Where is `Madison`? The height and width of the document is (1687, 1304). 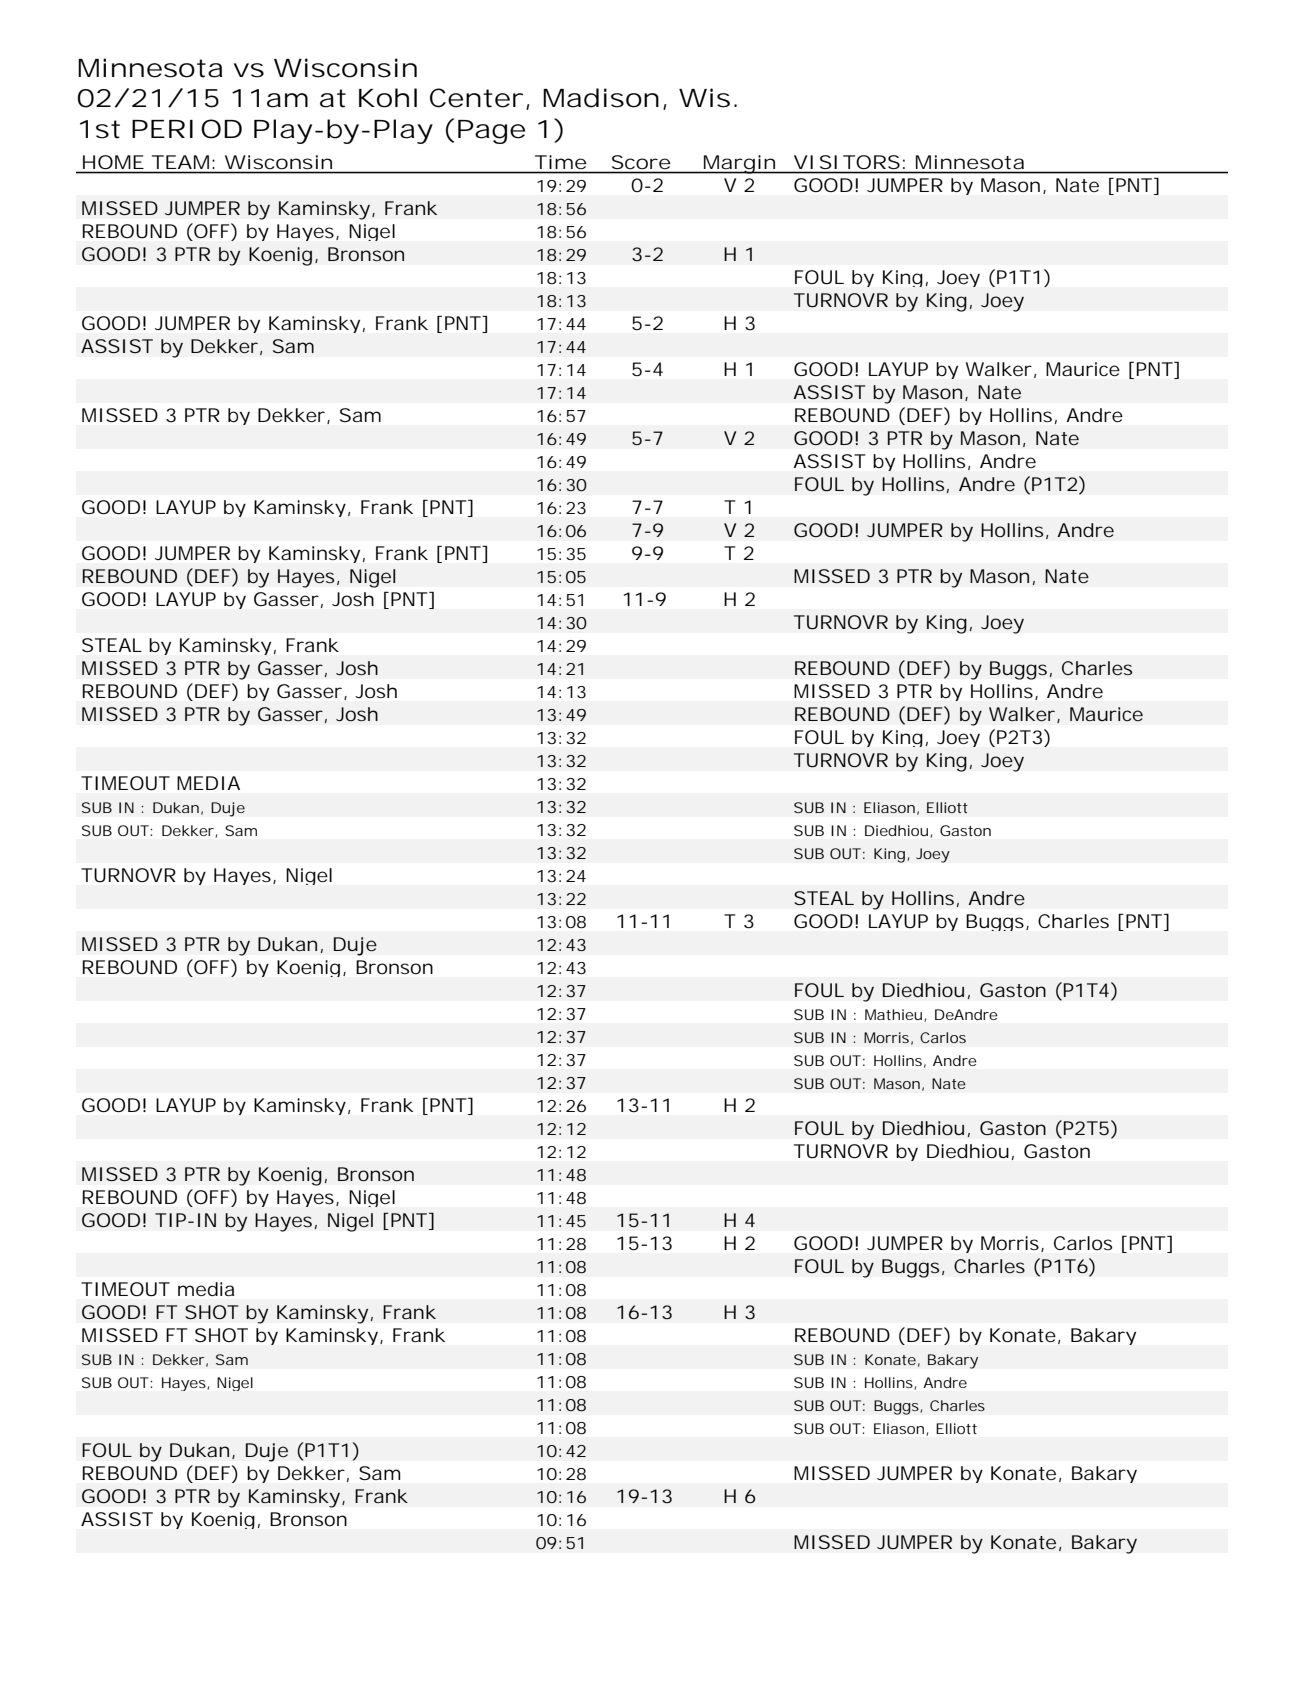 Madison is located at coordinates (601, 98).
